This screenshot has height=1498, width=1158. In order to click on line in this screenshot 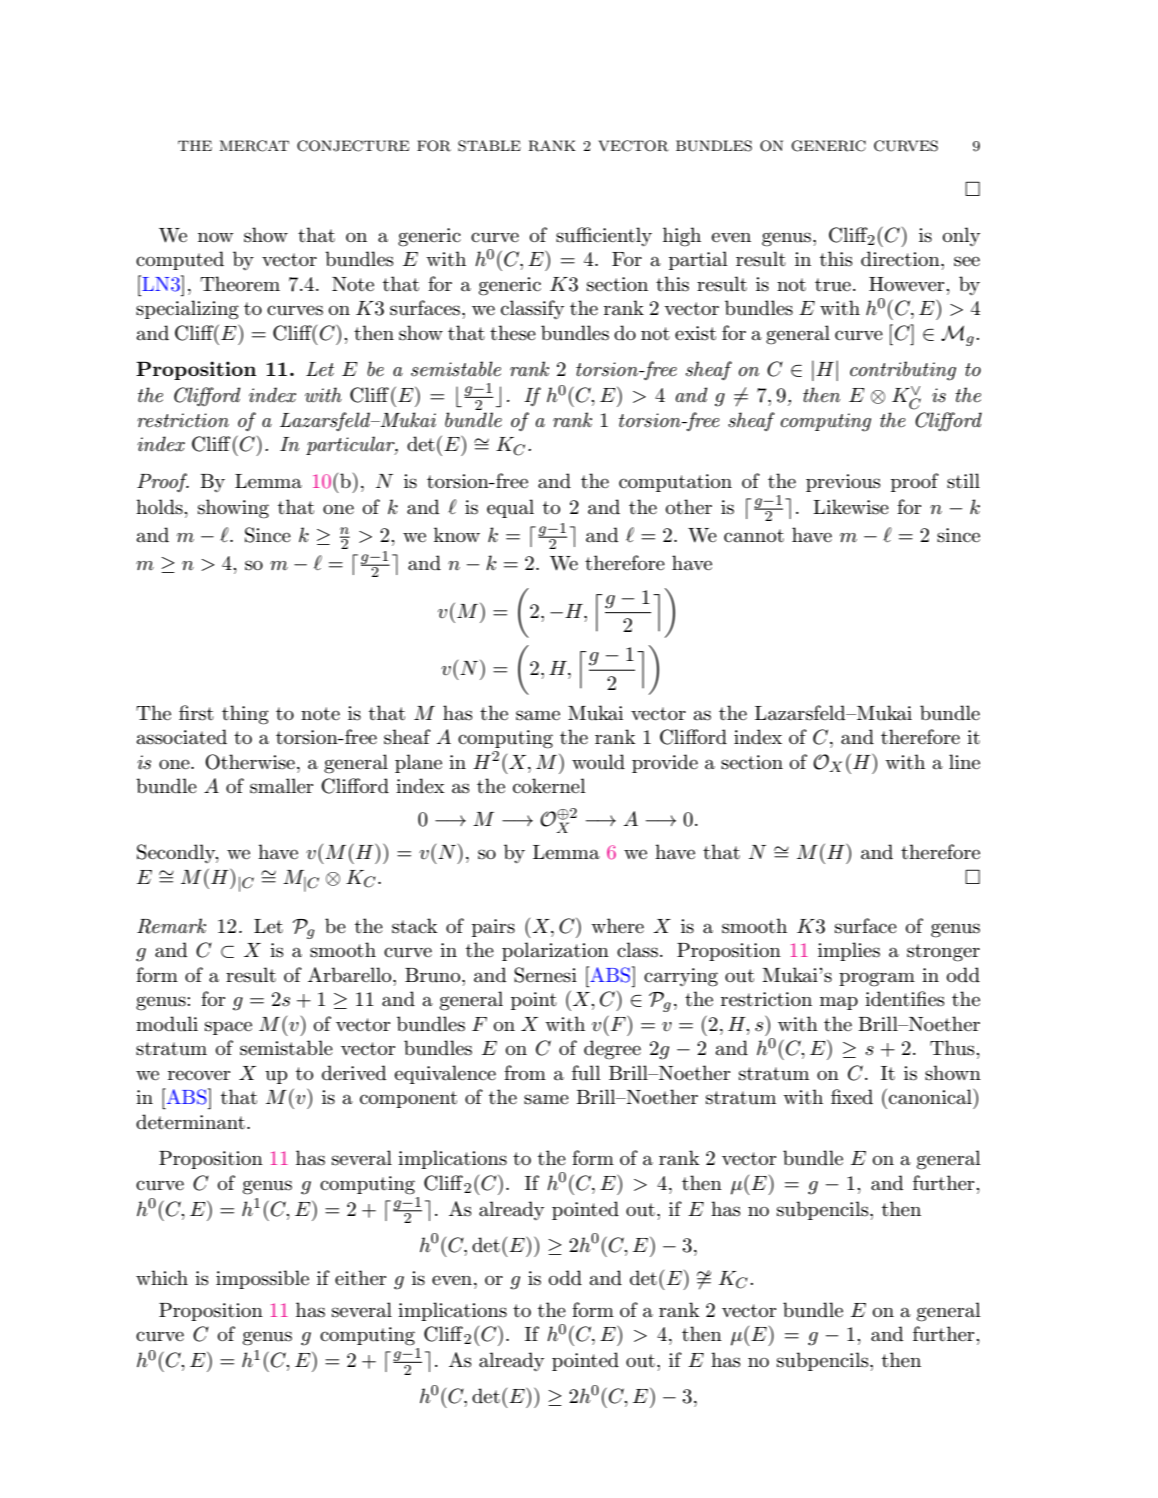, I will do `click(964, 762)`.
